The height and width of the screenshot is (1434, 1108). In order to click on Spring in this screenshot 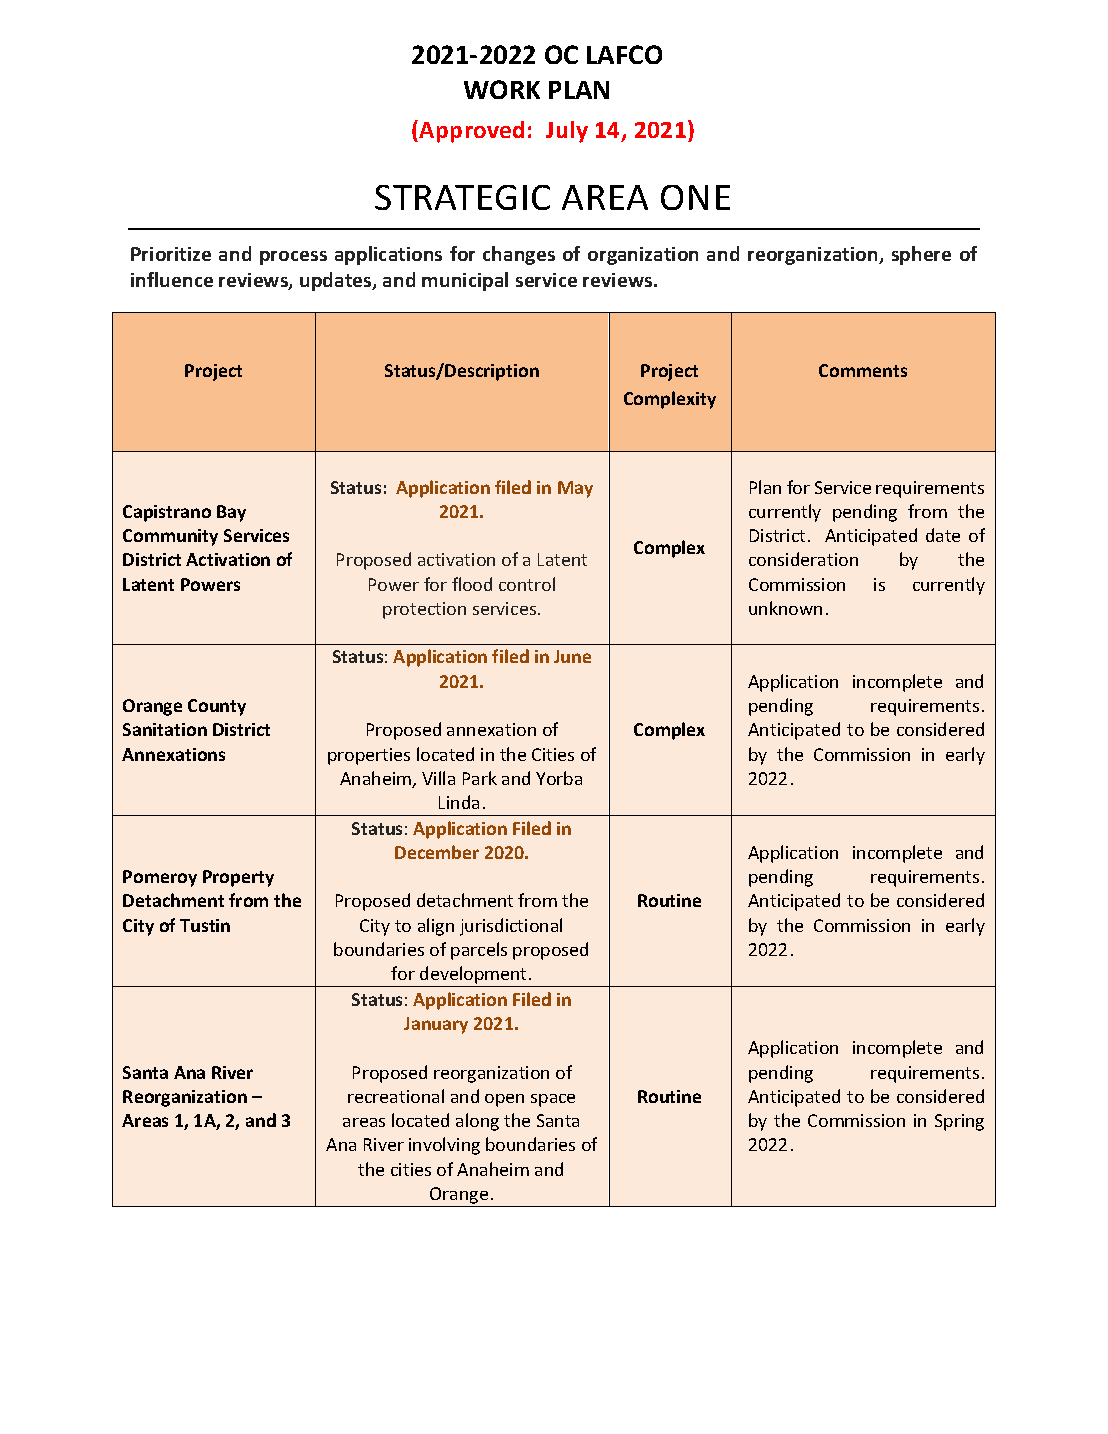, I will do `click(959, 1122)`.
